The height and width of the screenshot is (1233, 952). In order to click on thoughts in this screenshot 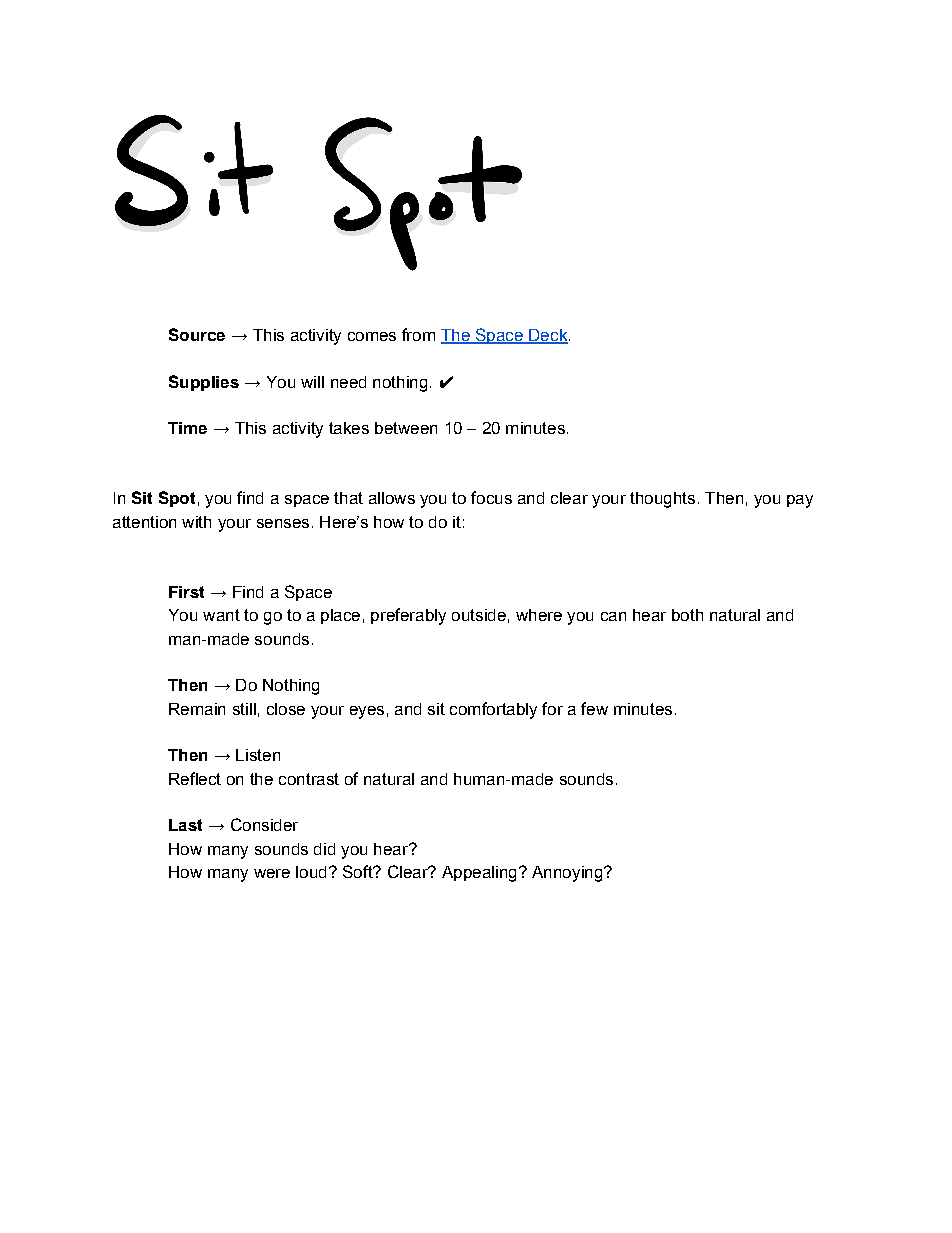, I will do `click(662, 500)`.
